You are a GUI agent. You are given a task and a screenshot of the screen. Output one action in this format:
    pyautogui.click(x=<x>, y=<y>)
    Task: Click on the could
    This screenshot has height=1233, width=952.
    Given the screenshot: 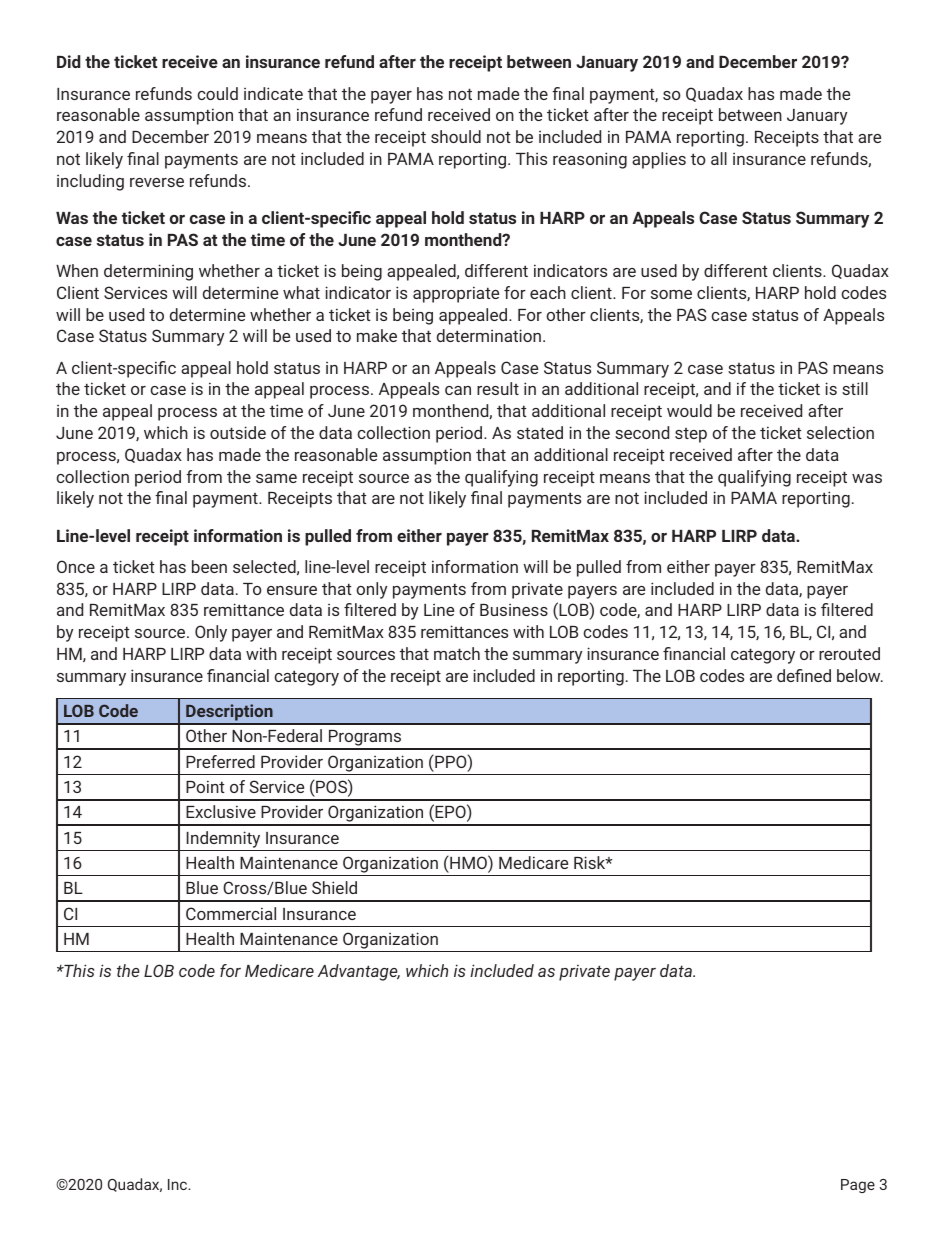 What is the action you would take?
    pyautogui.click(x=217, y=93)
